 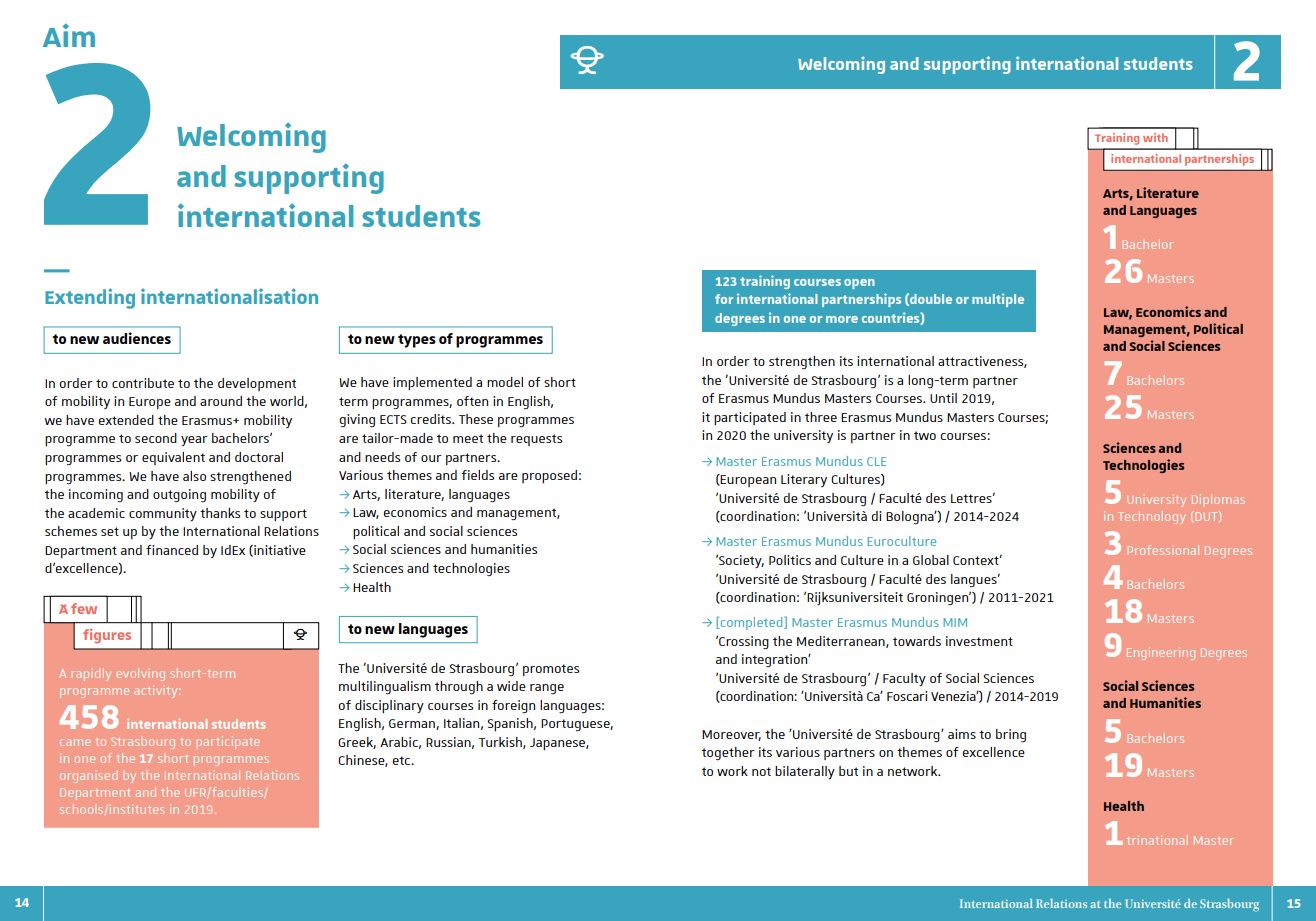 What do you see at coordinates (84, 608) in the screenshot?
I see `few` at bounding box center [84, 608].
